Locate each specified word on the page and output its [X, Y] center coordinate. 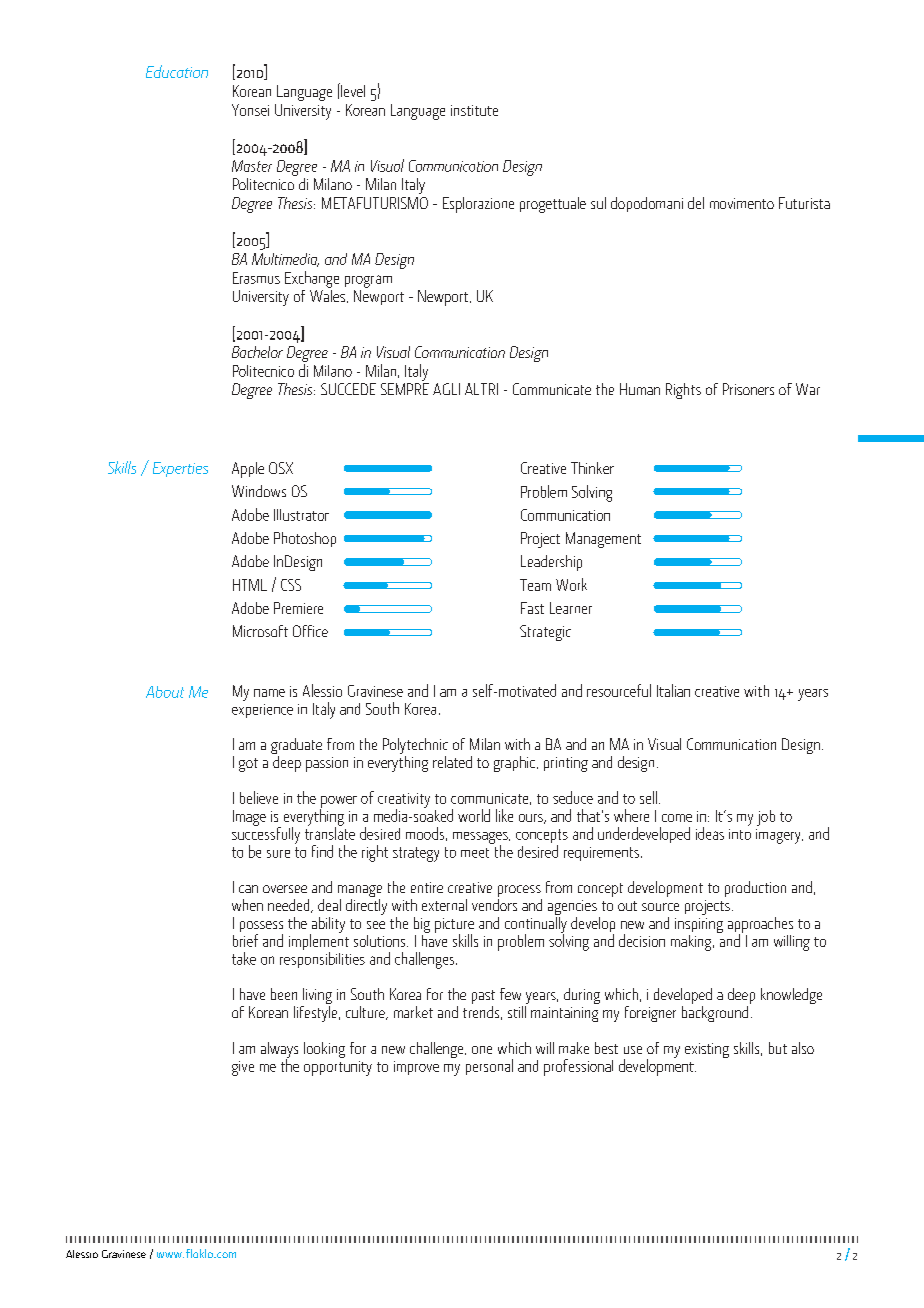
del [696, 203]
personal [489, 1067]
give [243, 1068]
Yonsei [250, 110]
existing [707, 1050]
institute [474, 110]
